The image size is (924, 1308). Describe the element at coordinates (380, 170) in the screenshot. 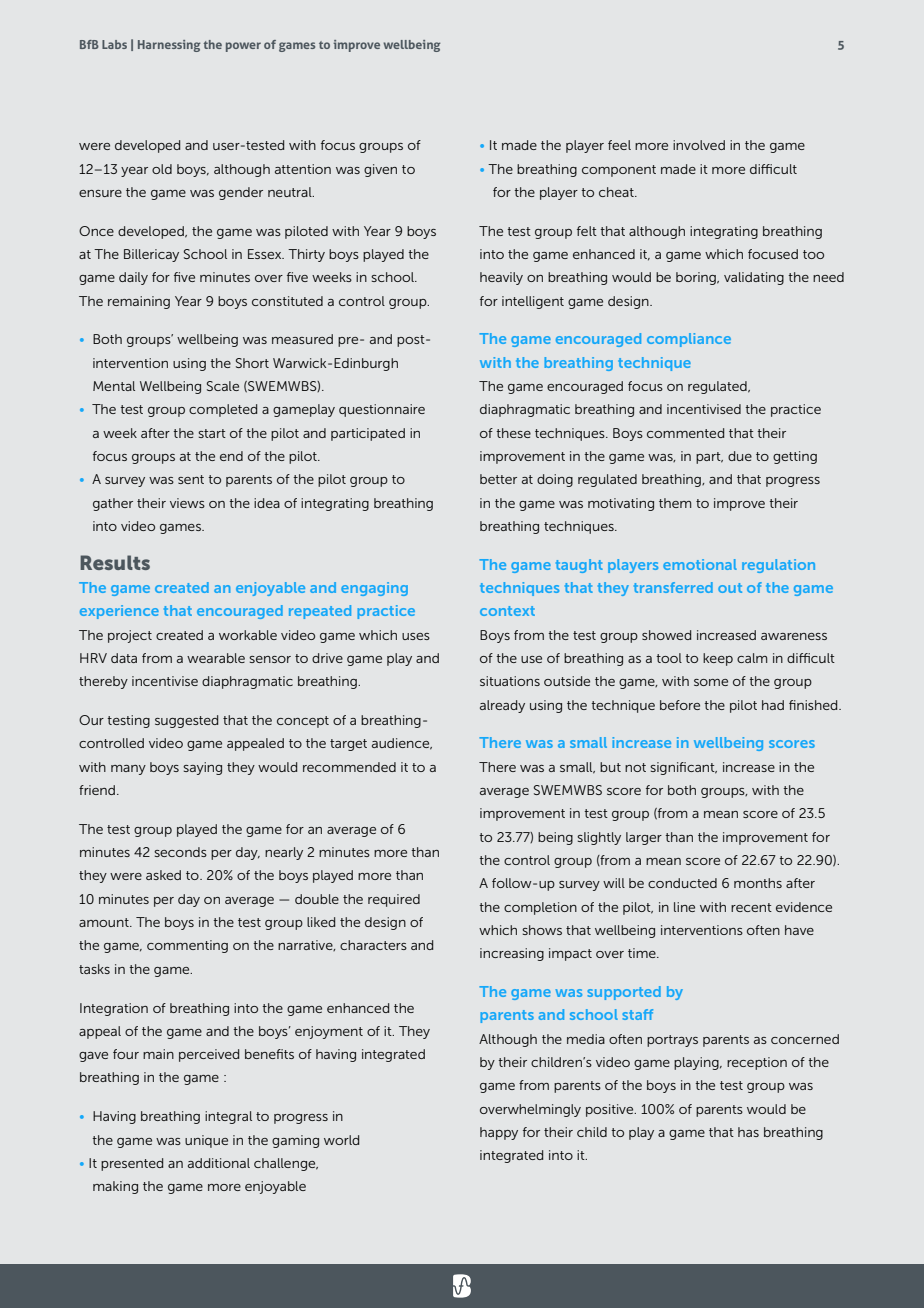

I see `given` at that location.
